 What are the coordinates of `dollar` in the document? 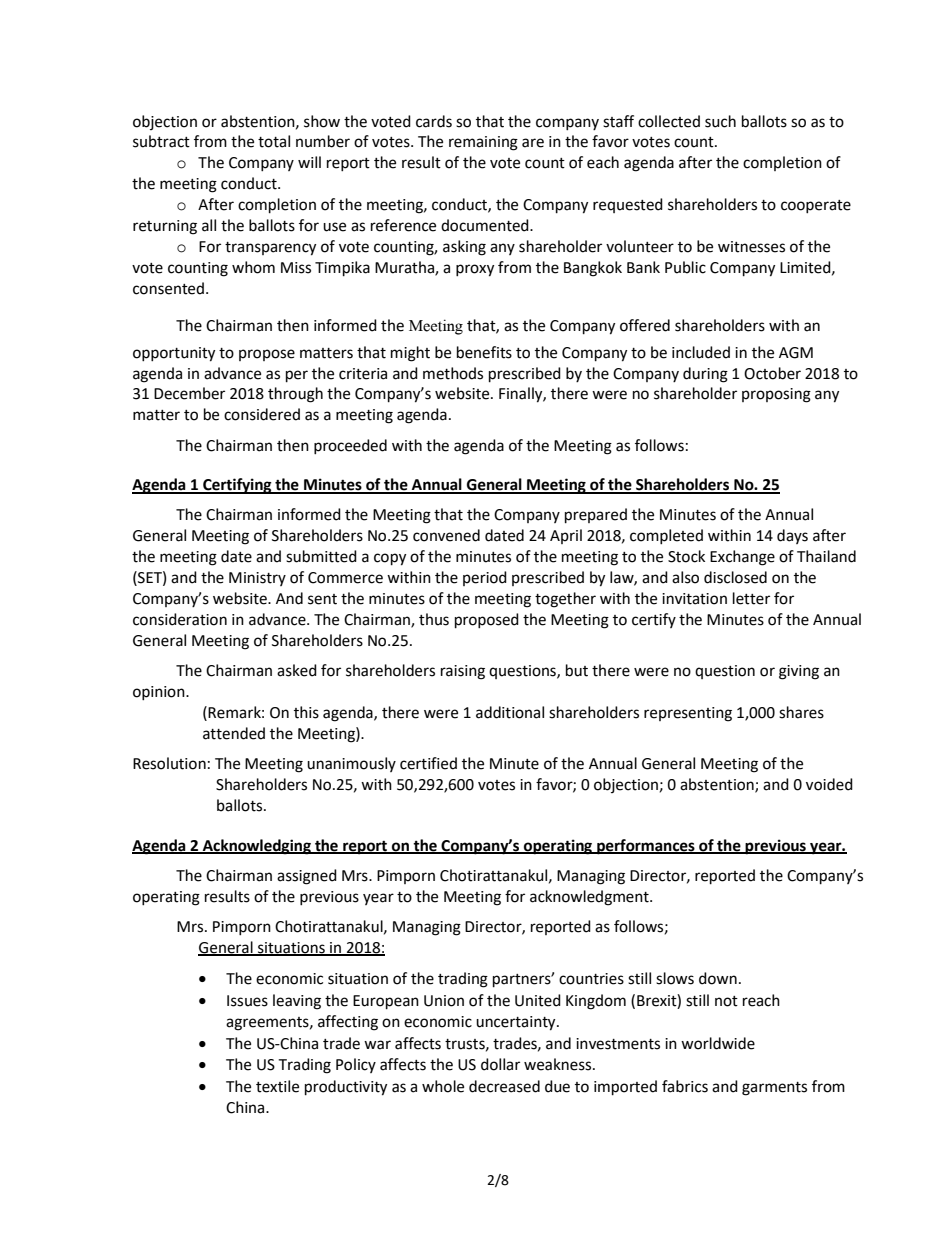 It's located at (500, 1064).
